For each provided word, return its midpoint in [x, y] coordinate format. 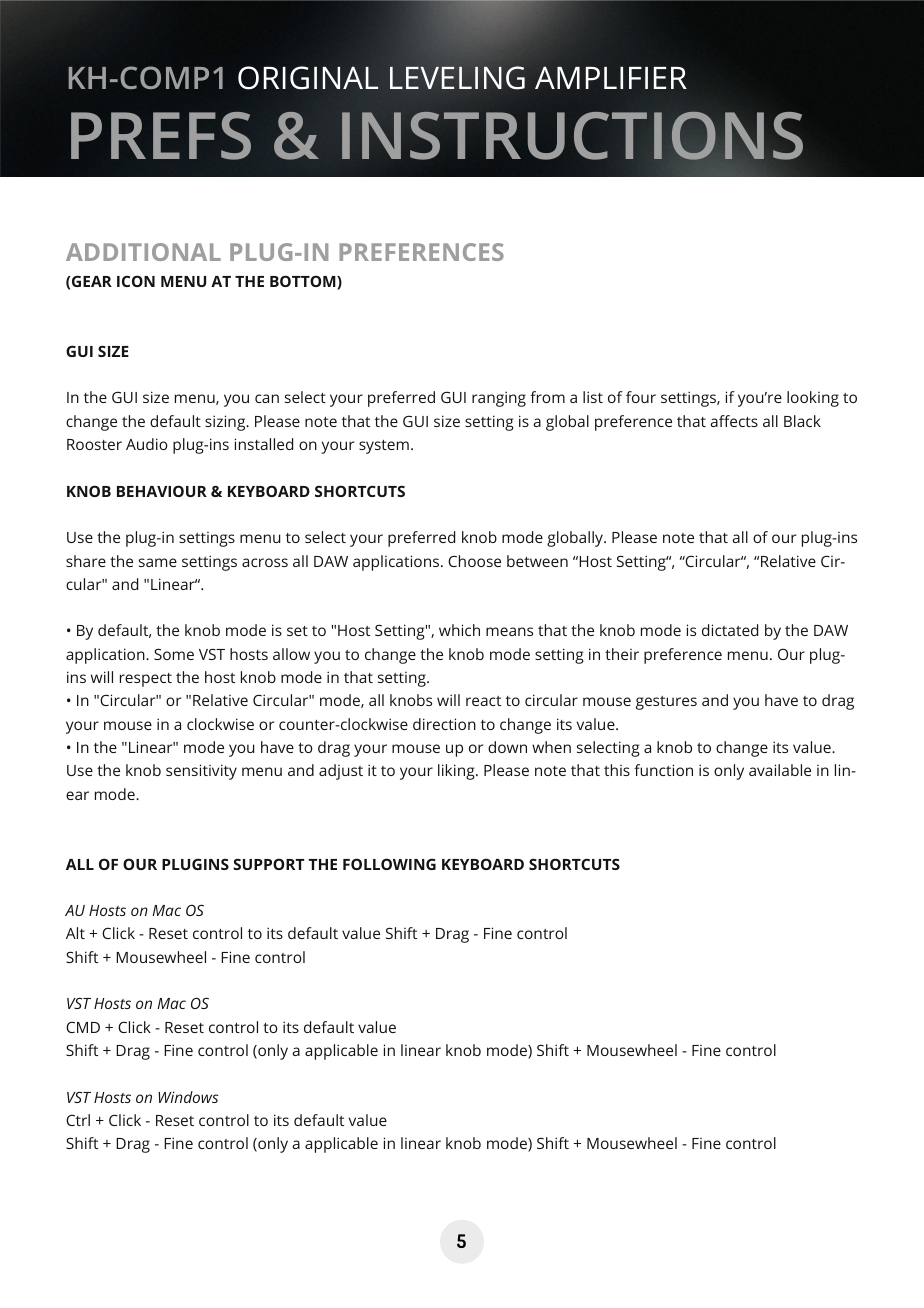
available [780, 770]
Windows [188, 1097]
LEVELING [457, 77]
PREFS [161, 136]
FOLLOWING [389, 864]
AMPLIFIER [611, 77]
